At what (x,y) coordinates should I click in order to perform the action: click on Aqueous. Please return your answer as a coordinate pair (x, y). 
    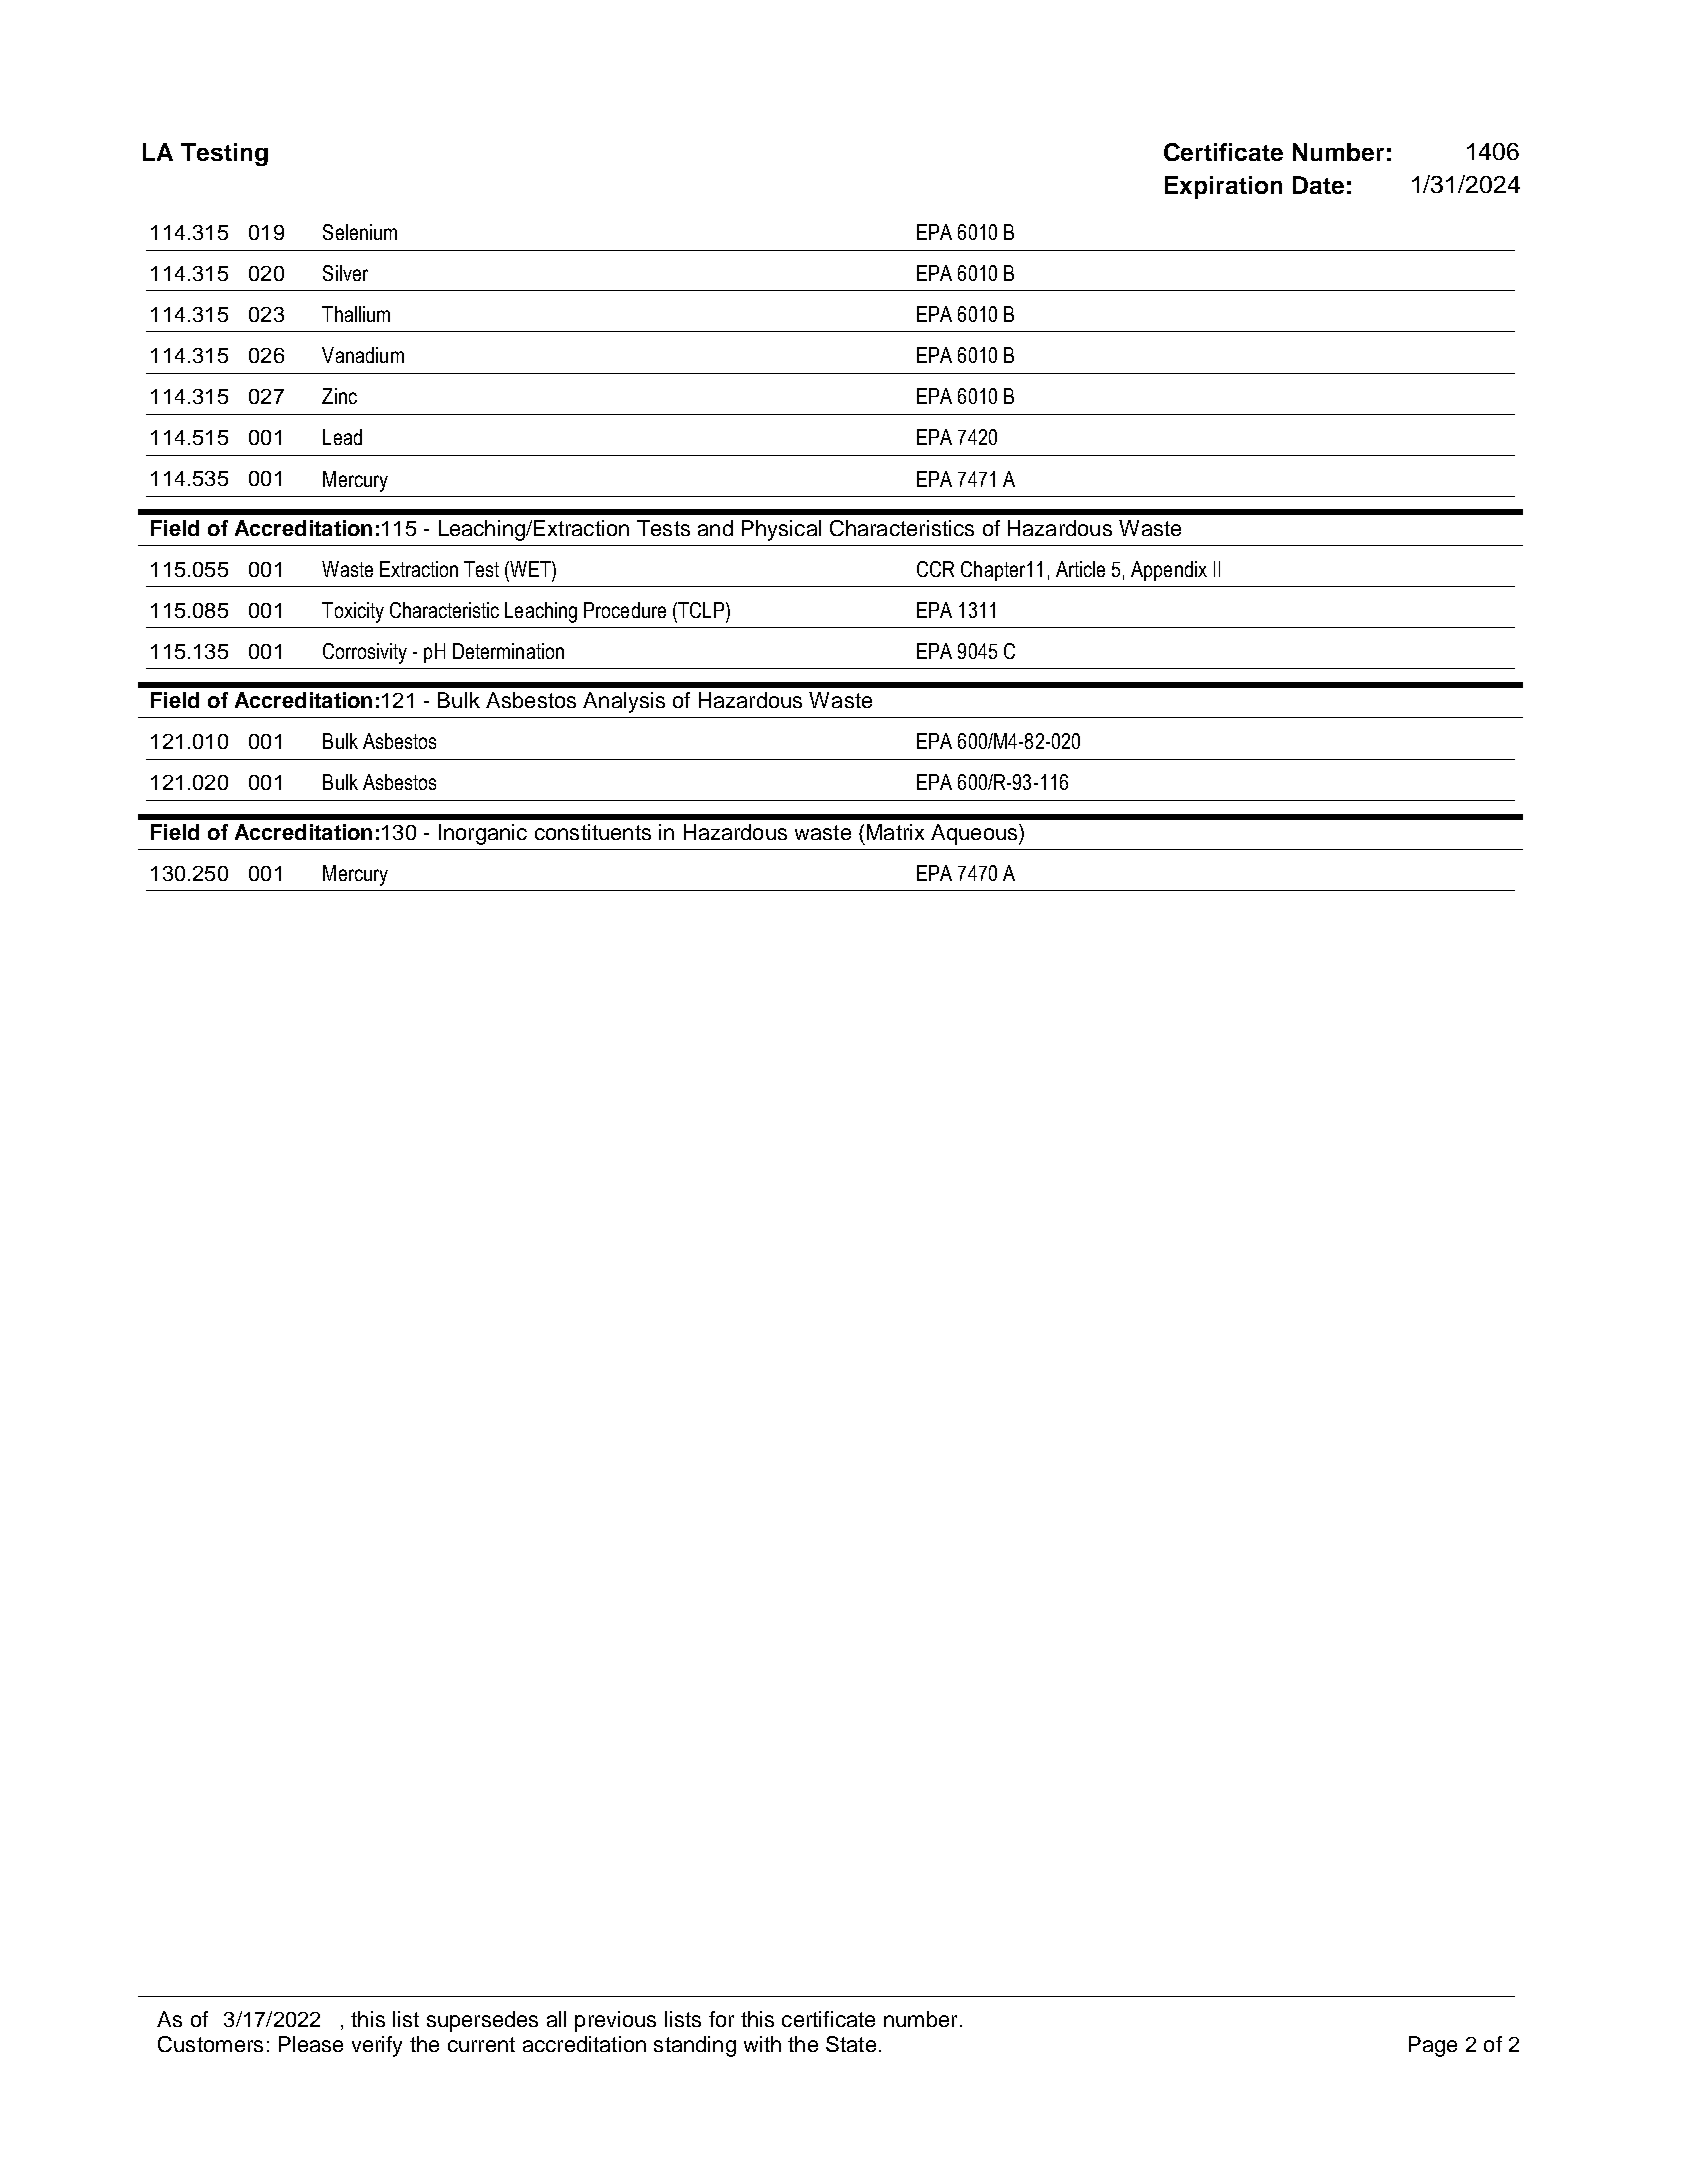
    Looking at the image, I should click on (975, 834).
